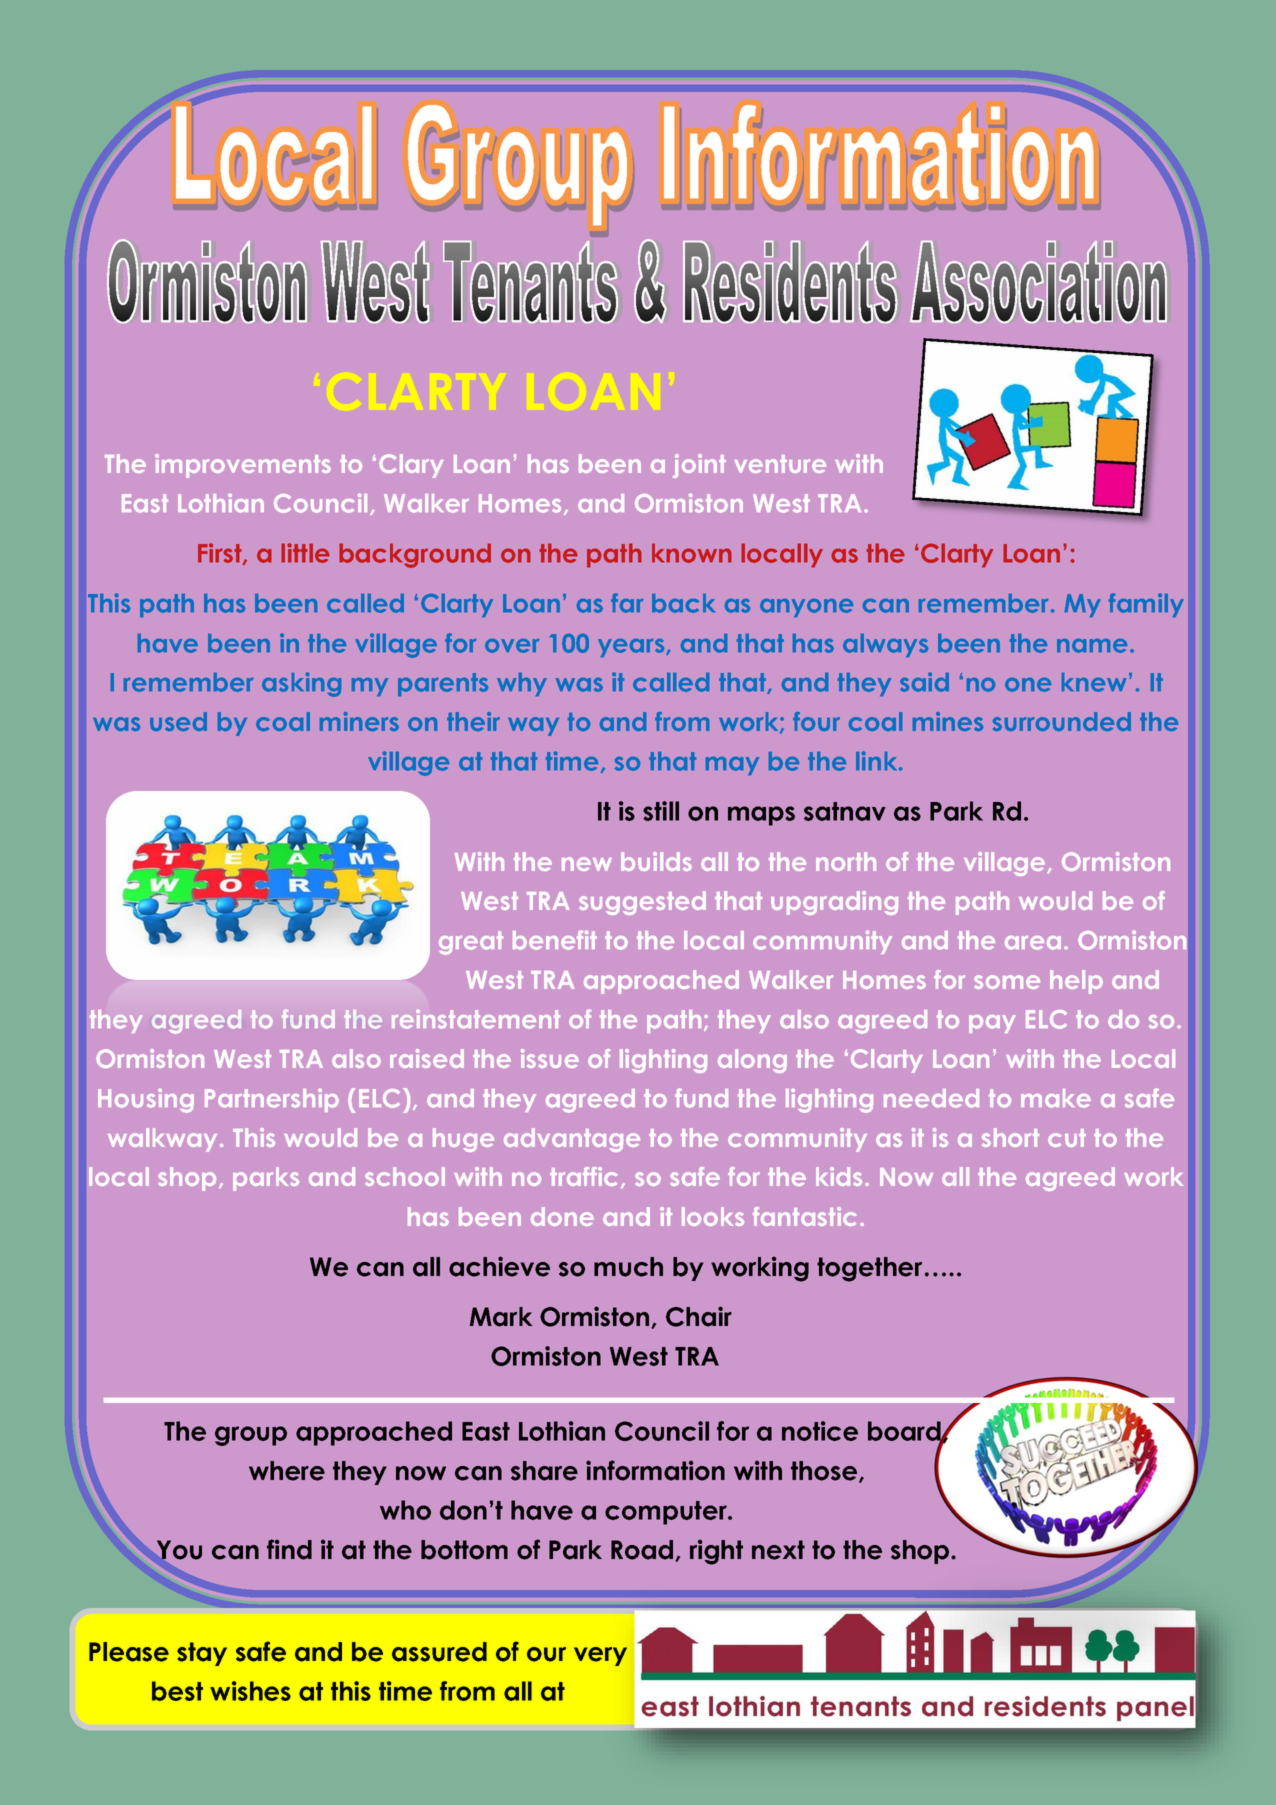  Describe the element at coordinates (699, 466) in the document. I see `joint` at that location.
